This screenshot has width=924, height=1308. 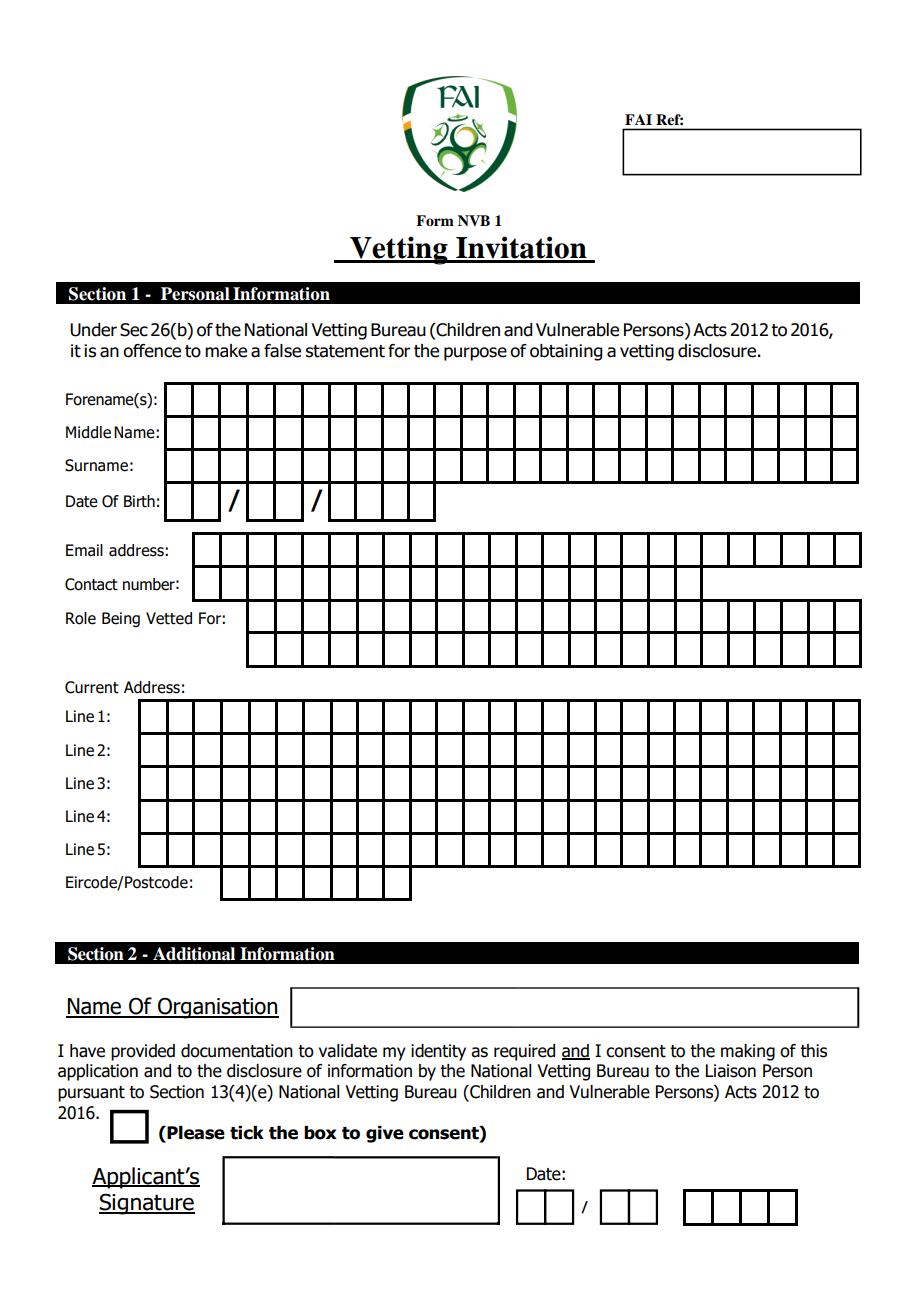 What do you see at coordinates (813, 1051) in the screenshot?
I see `this` at bounding box center [813, 1051].
